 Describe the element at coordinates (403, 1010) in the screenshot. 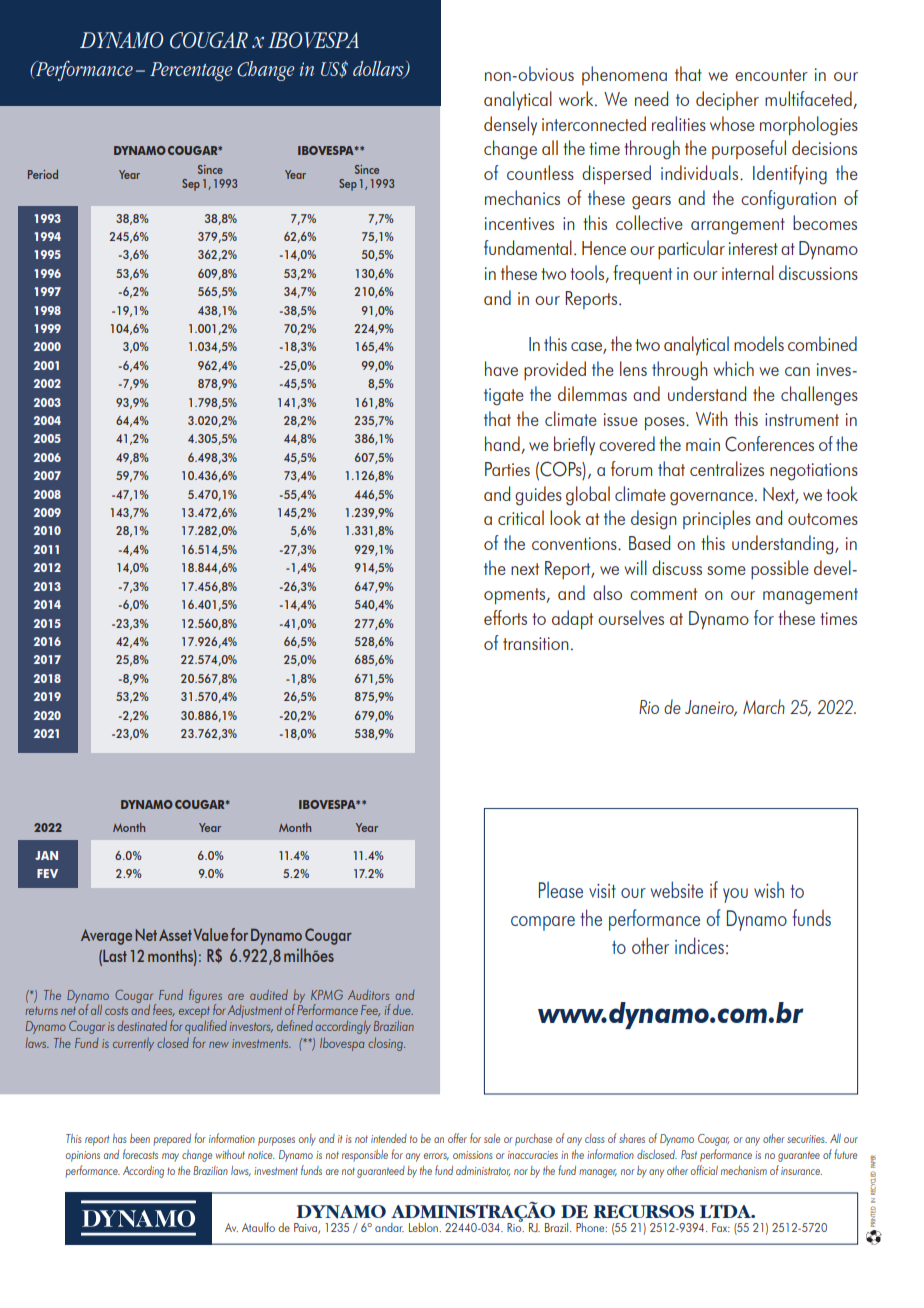

I see `due` at that location.
